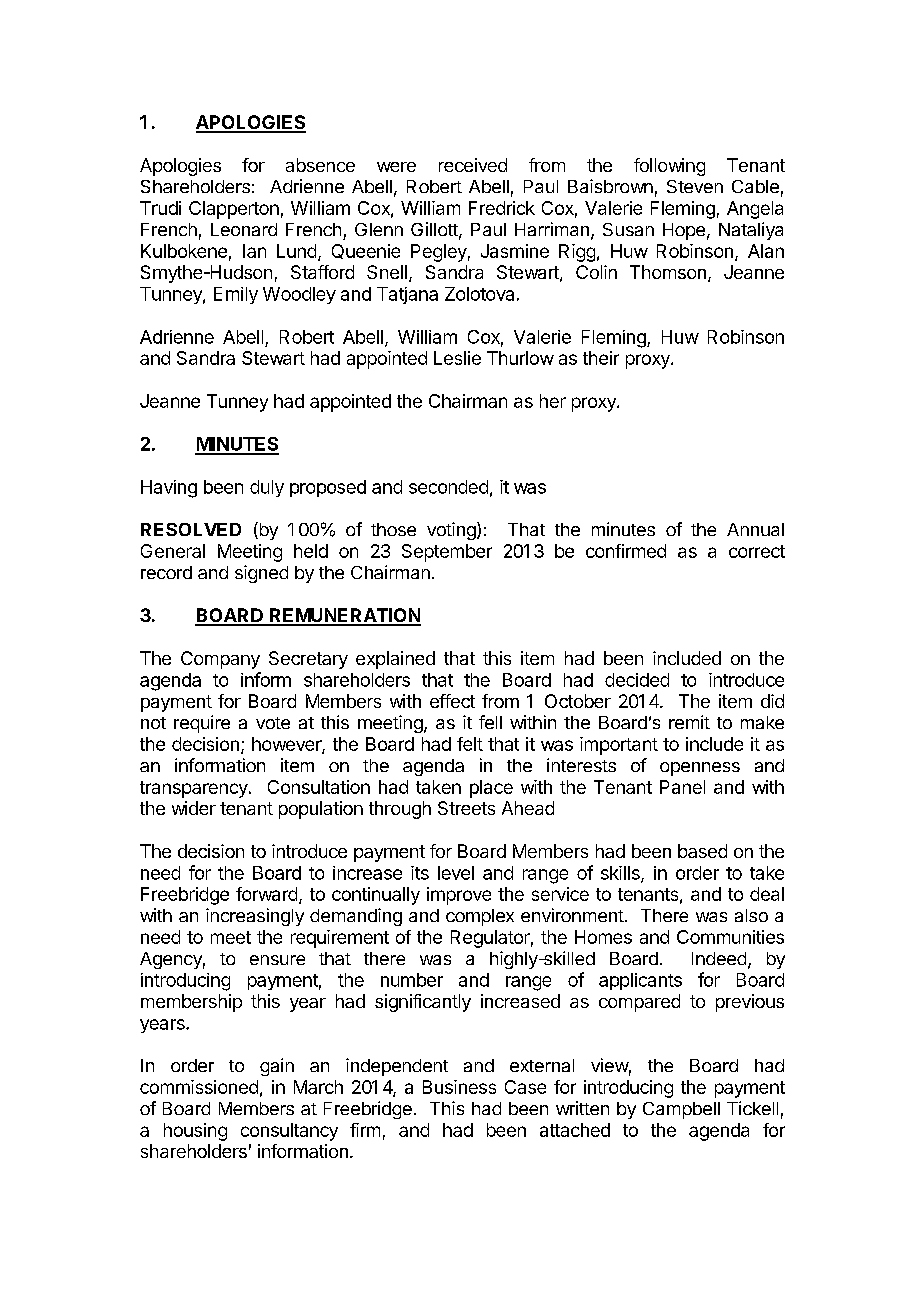 The width and height of the image is (924, 1308). Describe the element at coordinates (459, 1087) in the image. I see `Business` at that location.
